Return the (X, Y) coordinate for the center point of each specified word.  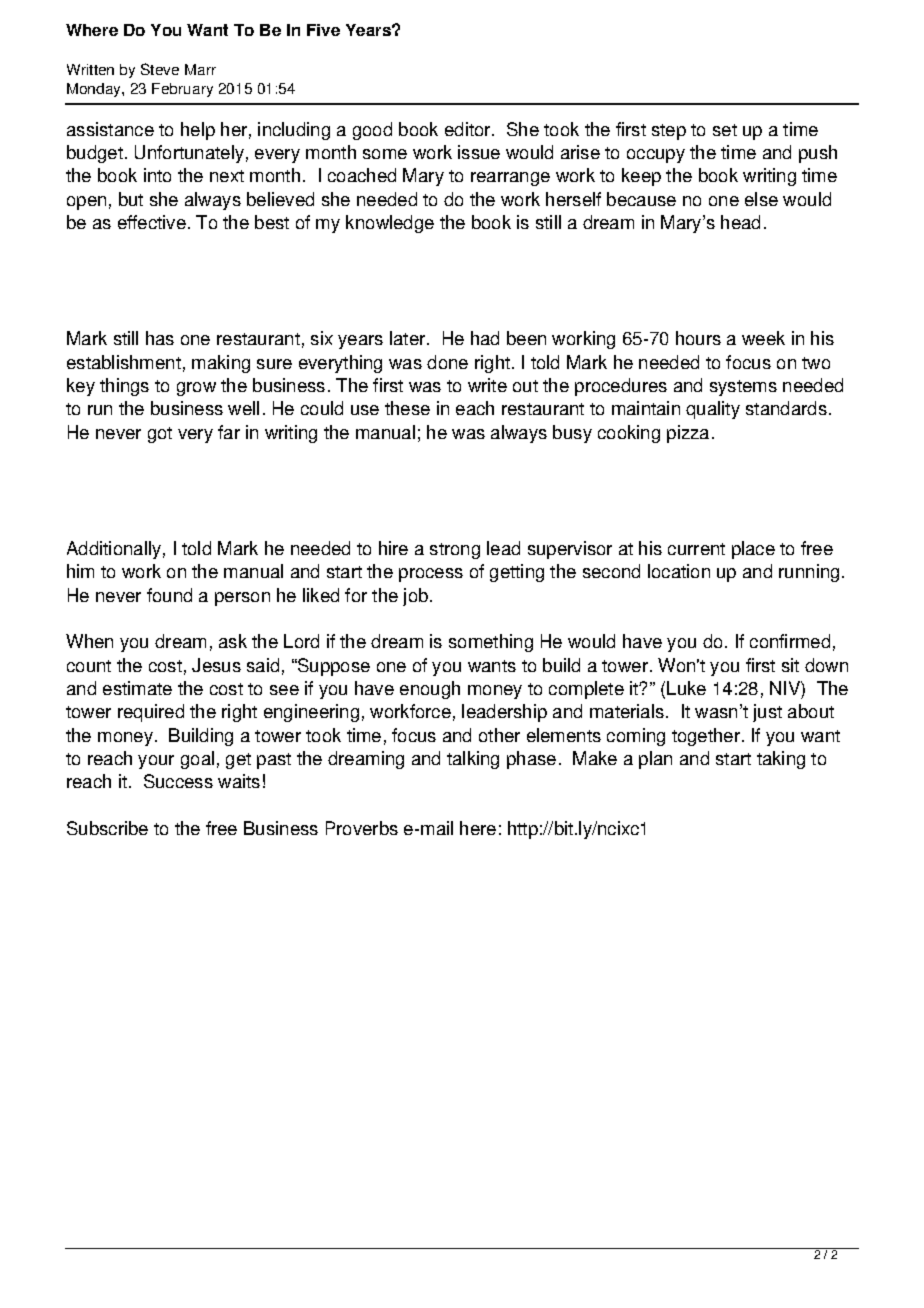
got (160, 435)
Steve (160, 69)
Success (178, 781)
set (725, 130)
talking (473, 760)
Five (323, 30)
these (407, 408)
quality (713, 410)
